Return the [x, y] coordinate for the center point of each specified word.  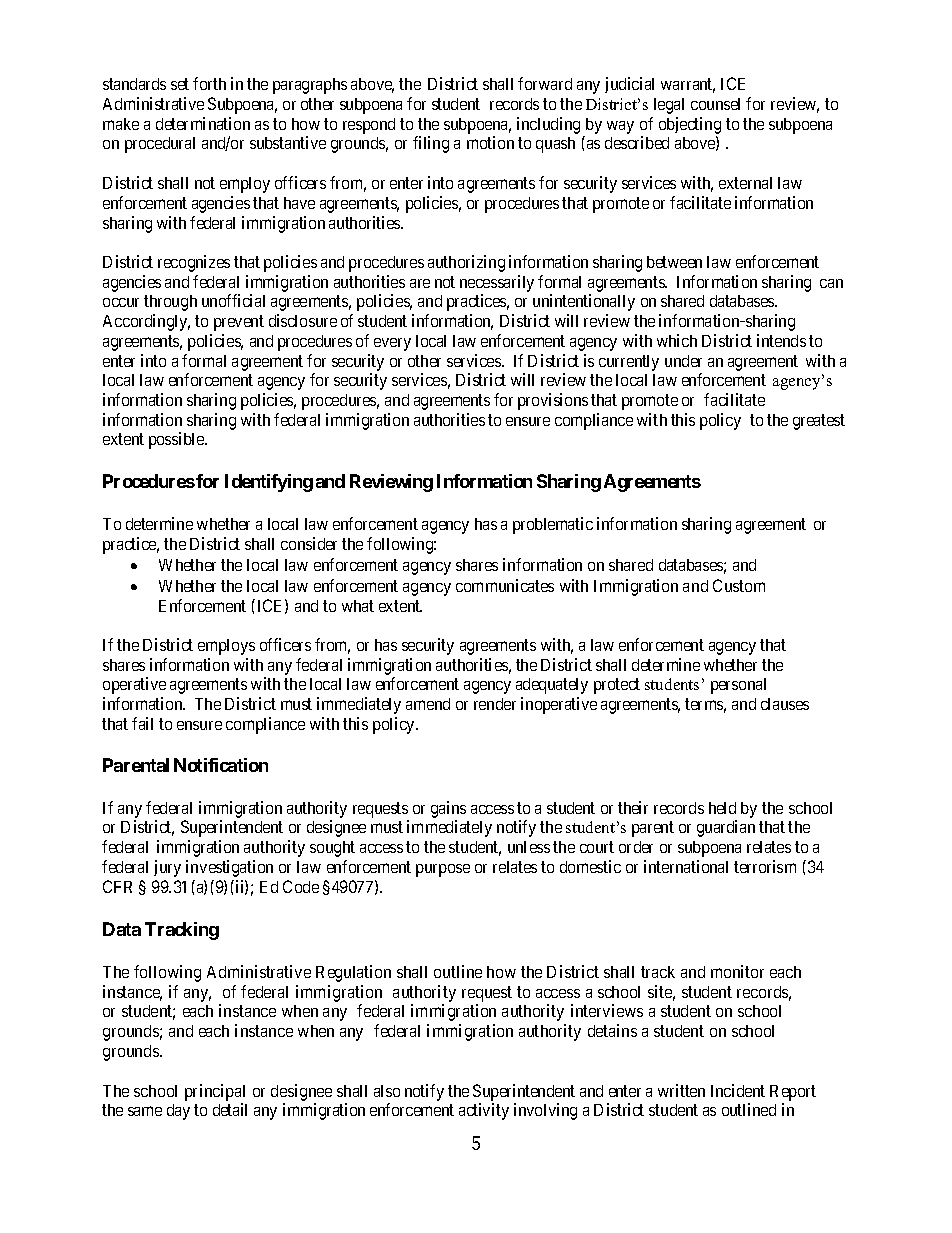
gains [448, 811]
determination [203, 123]
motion [490, 142]
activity [484, 1111]
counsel [715, 104]
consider [309, 543]
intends [781, 340]
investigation [229, 868]
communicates [505, 585]
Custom [739, 585]
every [392, 344]
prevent [239, 323]
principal [215, 1094]
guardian [726, 828]
